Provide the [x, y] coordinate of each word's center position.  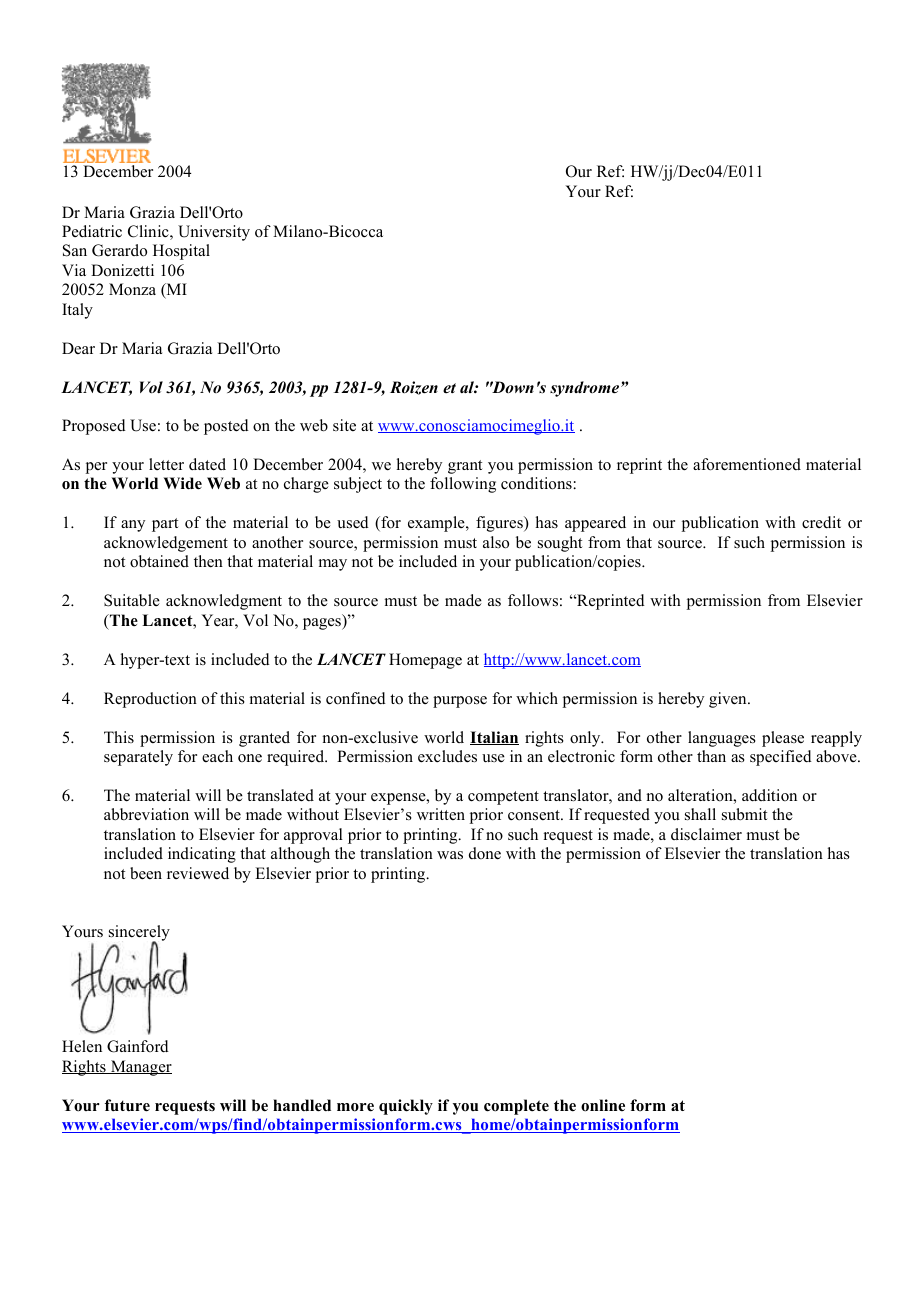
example [437, 524]
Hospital [181, 252]
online [603, 1105]
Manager [140, 1068]
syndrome [586, 389]
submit [744, 814]
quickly [406, 1107]
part [165, 525]
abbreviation [146, 814]
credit [821, 522]
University [214, 233]
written [441, 814]
